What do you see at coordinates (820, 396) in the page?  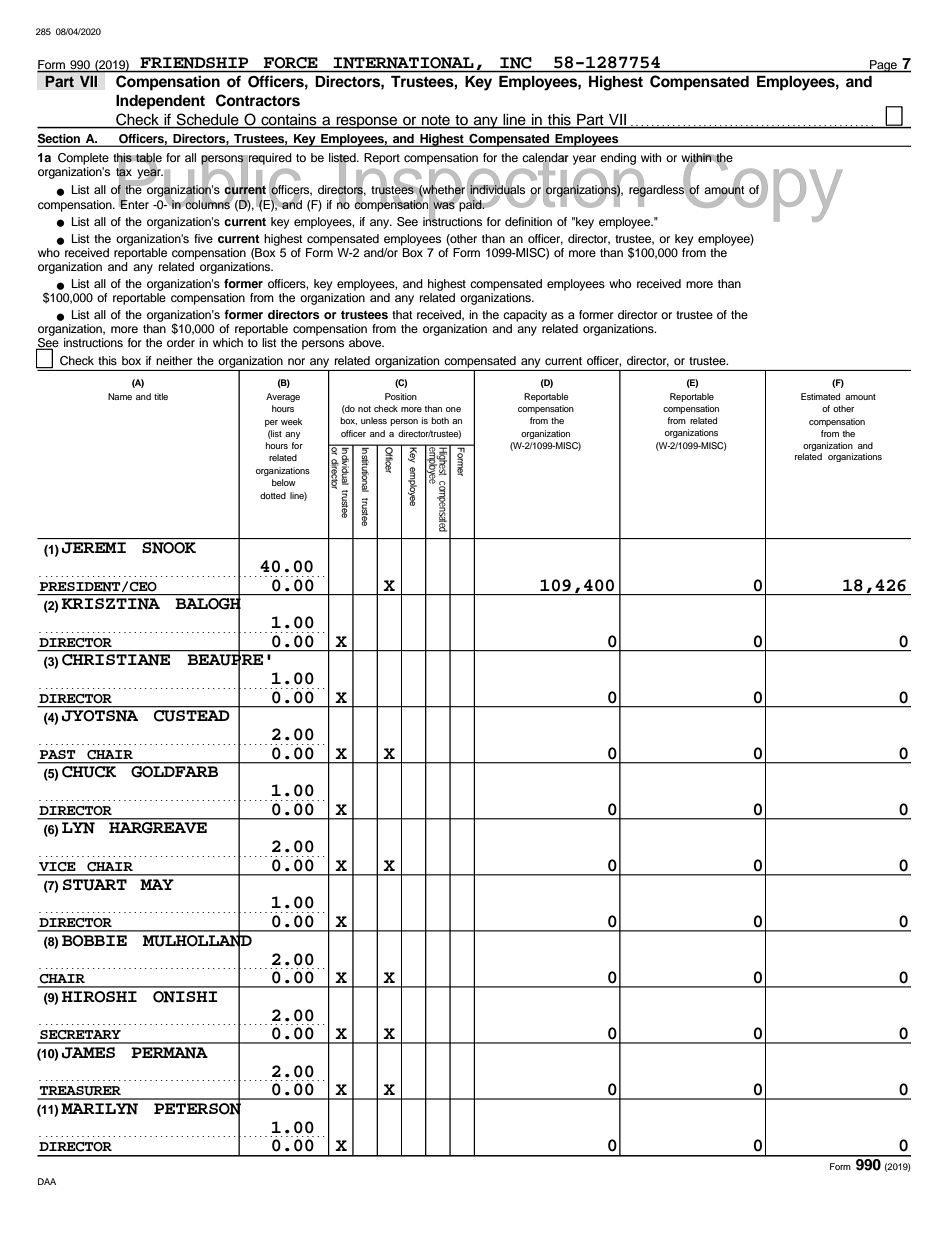 I see `Estimated` at bounding box center [820, 396].
